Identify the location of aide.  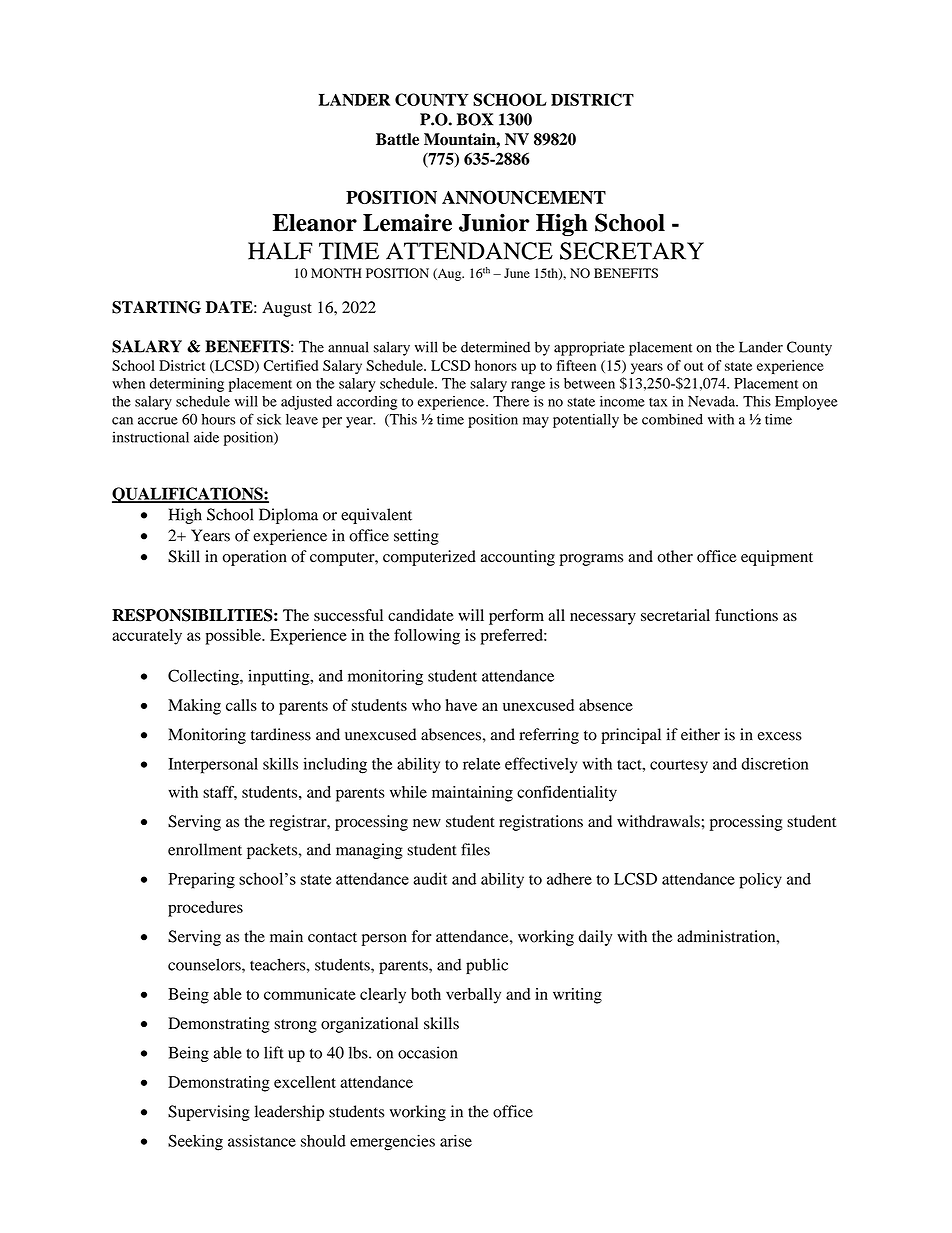
(206, 437).
